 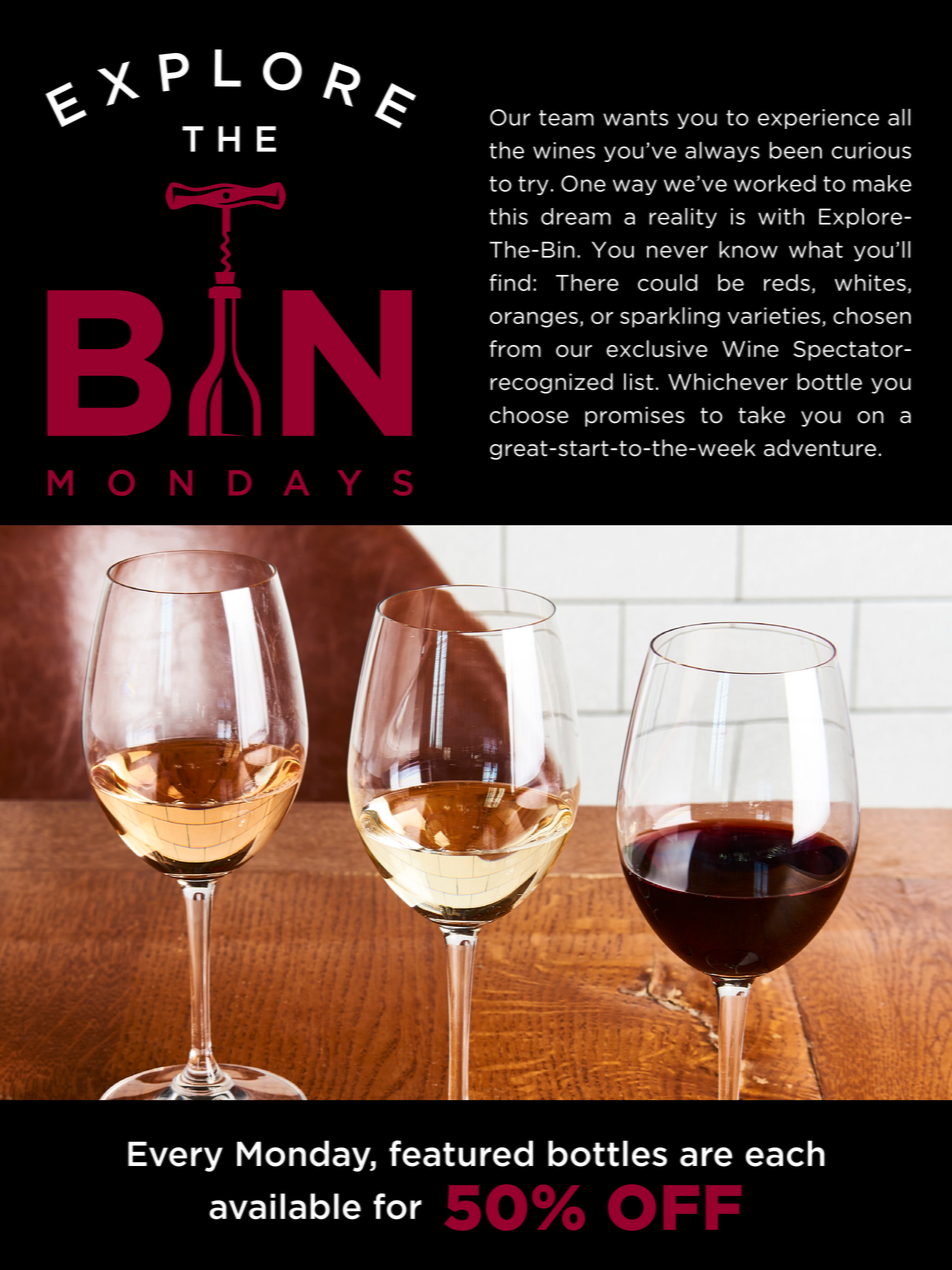 What do you see at coordinates (533, 185) in the screenshot?
I see `try` at bounding box center [533, 185].
